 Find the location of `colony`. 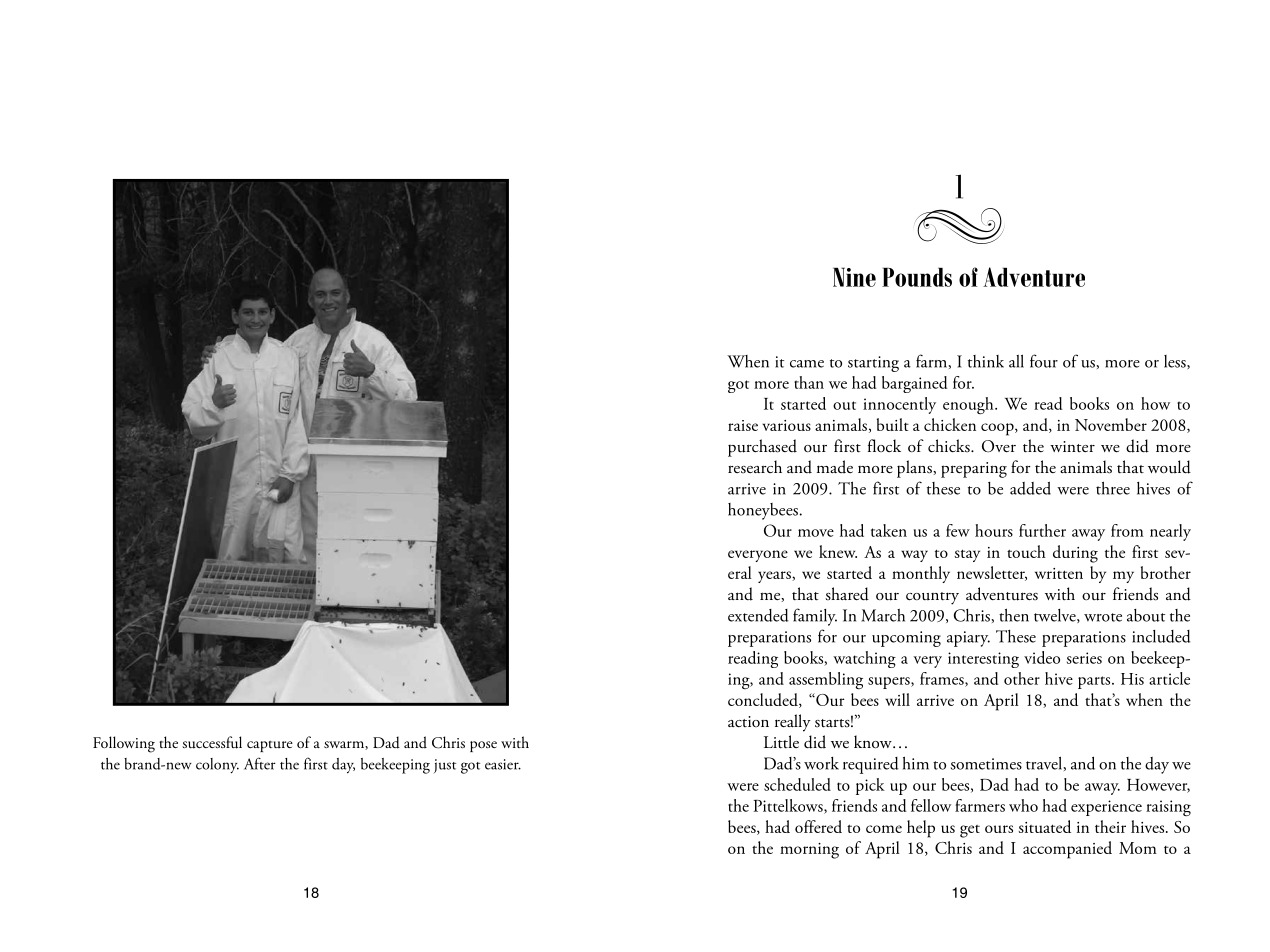

colony is located at coordinates (217, 765).
